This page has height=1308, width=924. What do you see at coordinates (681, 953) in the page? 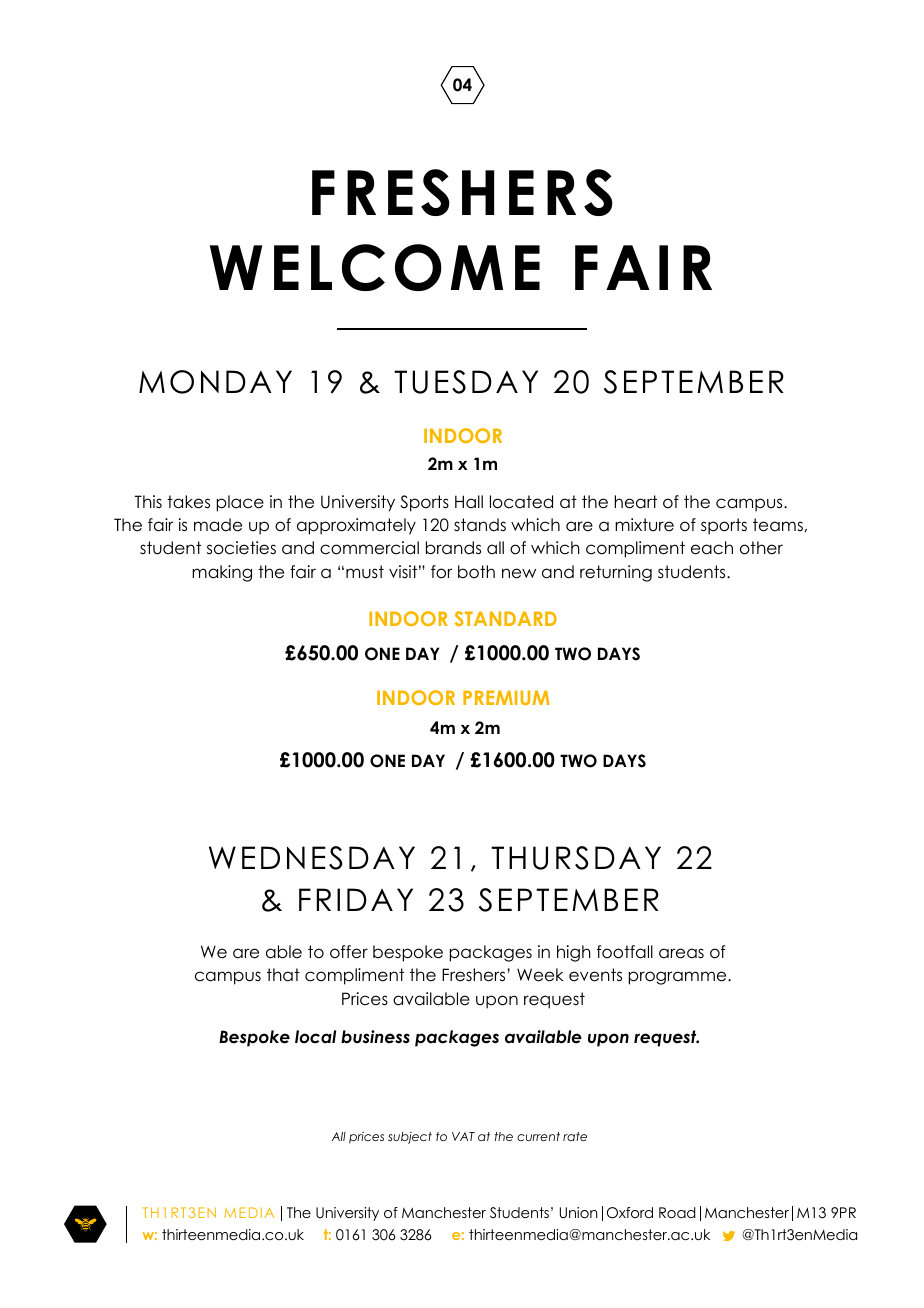
I see `areas` at bounding box center [681, 953].
